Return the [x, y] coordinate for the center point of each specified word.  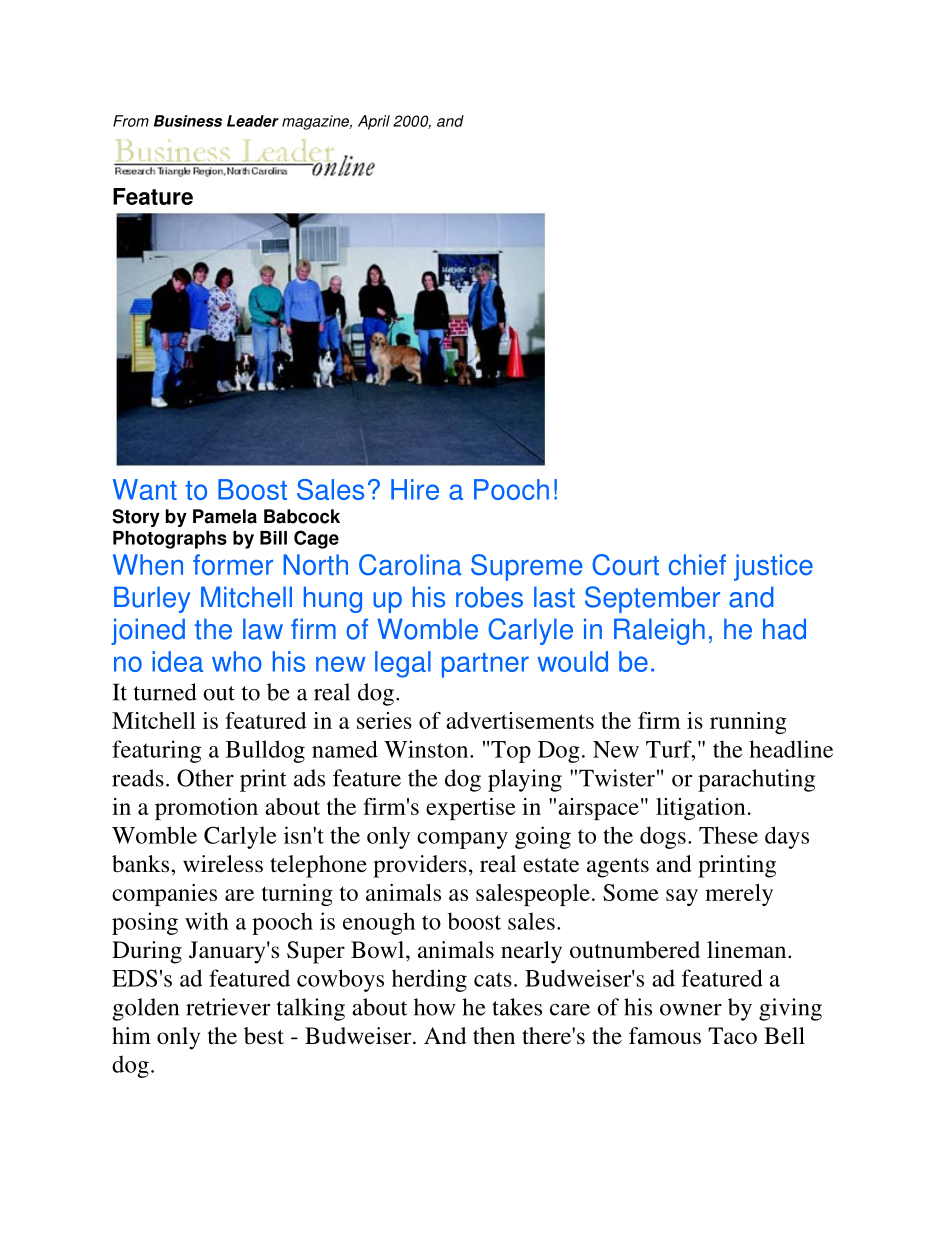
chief [697, 564]
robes [489, 597]
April [374, 122]
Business [188, 121]
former [233, 565]
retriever [228, 1007]
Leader [253, 121]
